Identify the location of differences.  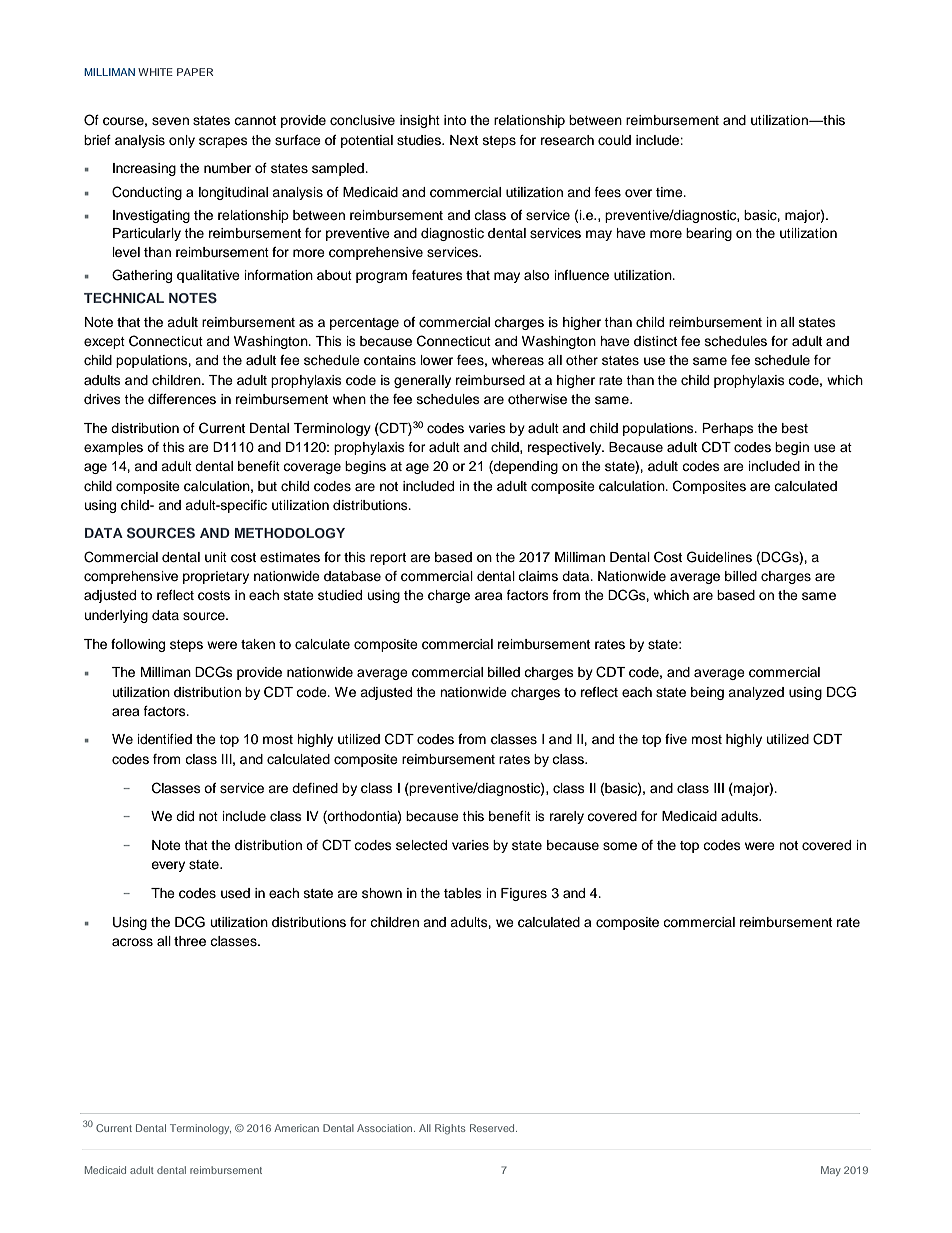
(182, 399).
